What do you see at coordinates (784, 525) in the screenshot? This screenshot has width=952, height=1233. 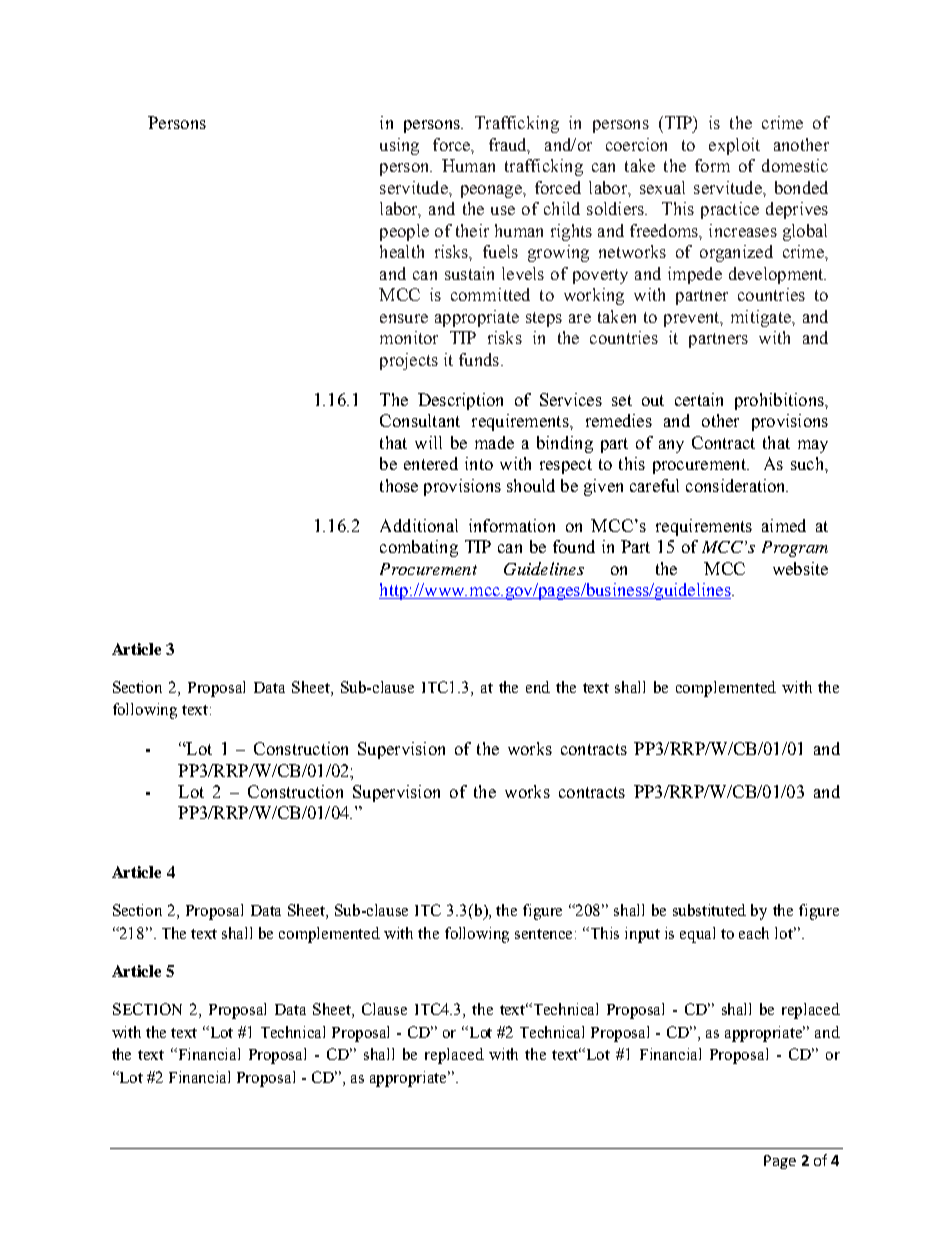 I see `aimed` at bounding box center [784, 525].
